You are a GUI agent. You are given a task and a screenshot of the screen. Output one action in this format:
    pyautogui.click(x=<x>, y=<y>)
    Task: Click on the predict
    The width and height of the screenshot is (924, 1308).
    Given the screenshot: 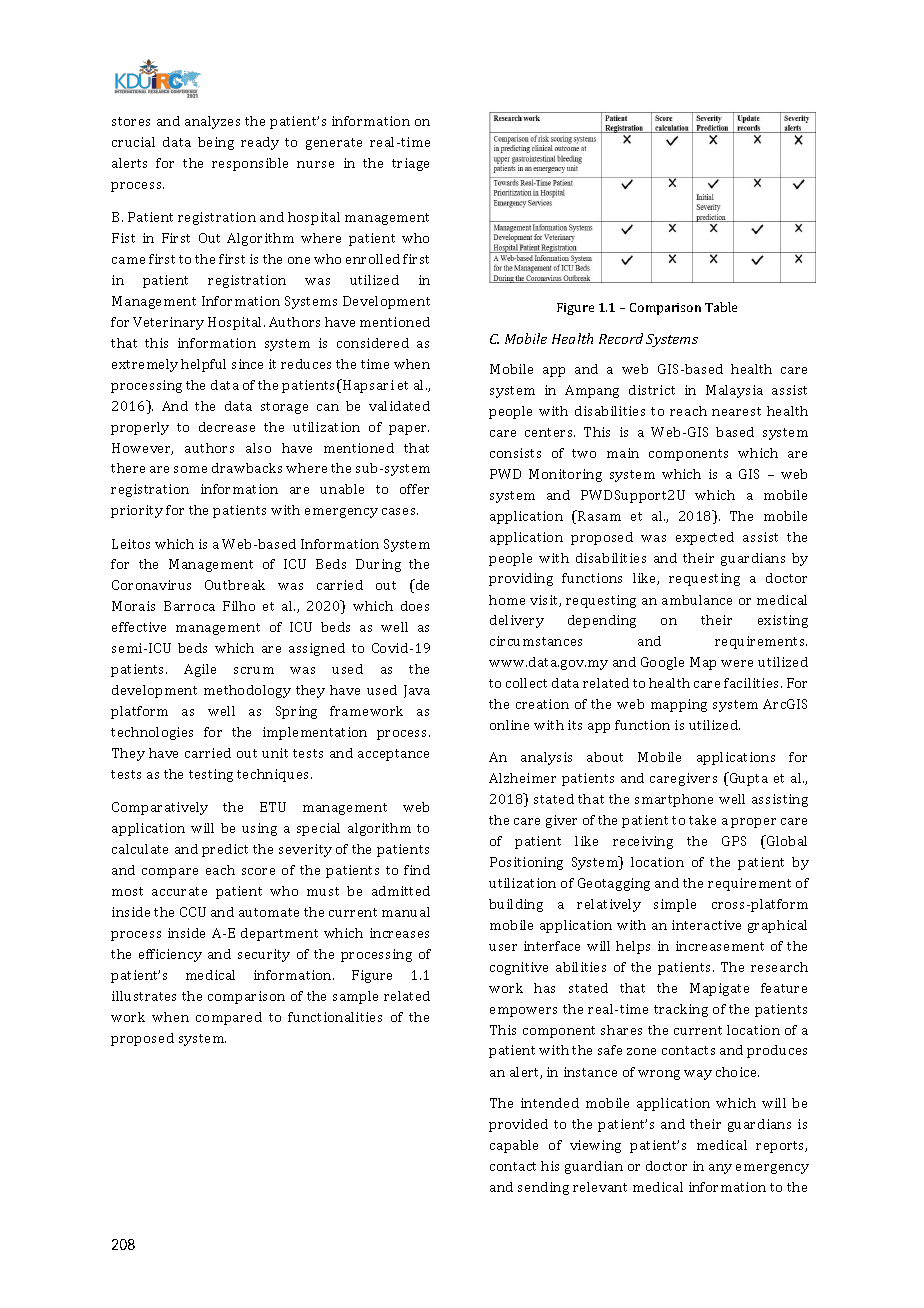 What is the action you would take?
    pyautogui.click(x=225, y=850)
